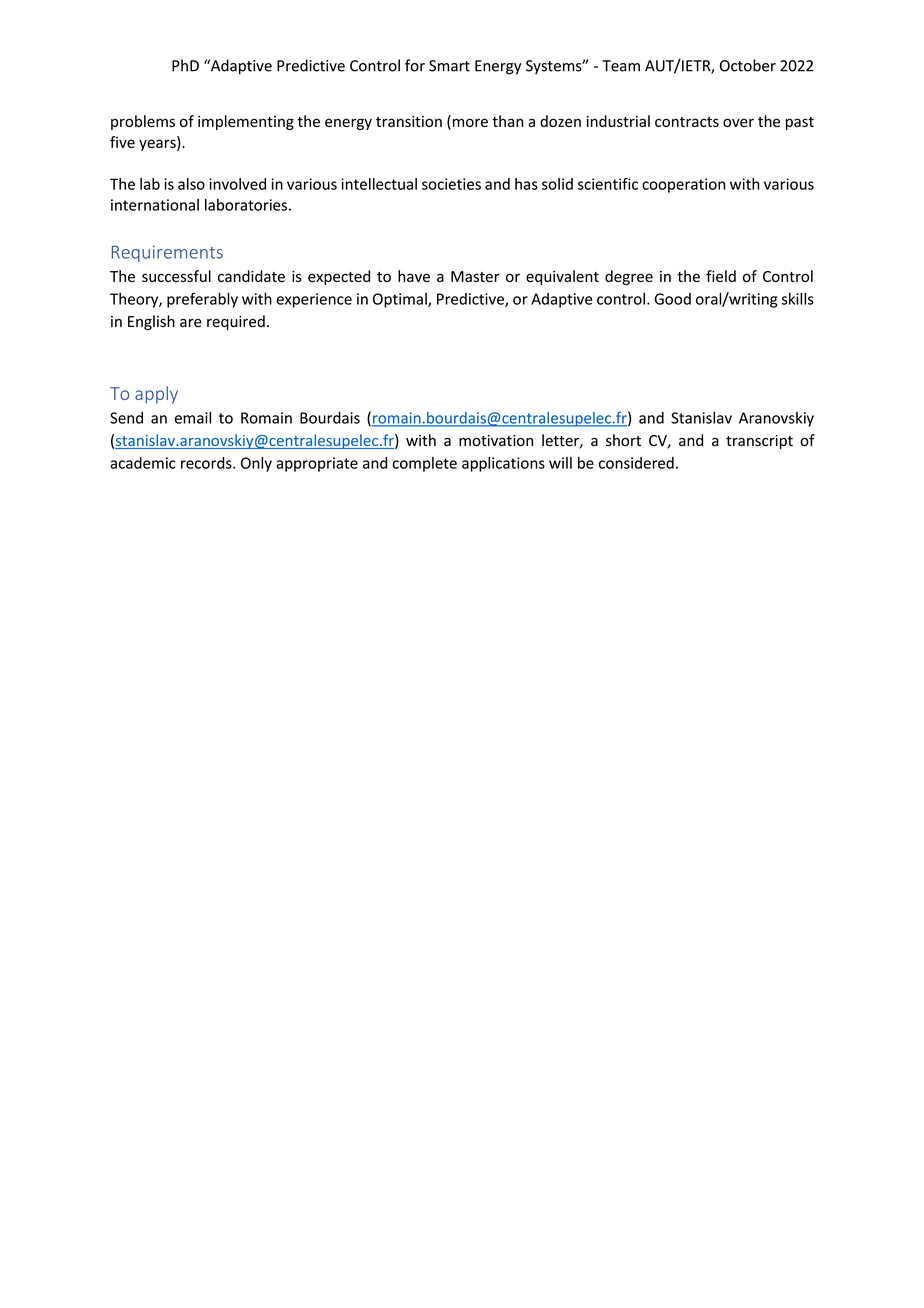 This screenshot has width=924, height=1308. Describe the element at coordinates (207, 463) in the screenshot. I see `records` at that location.
